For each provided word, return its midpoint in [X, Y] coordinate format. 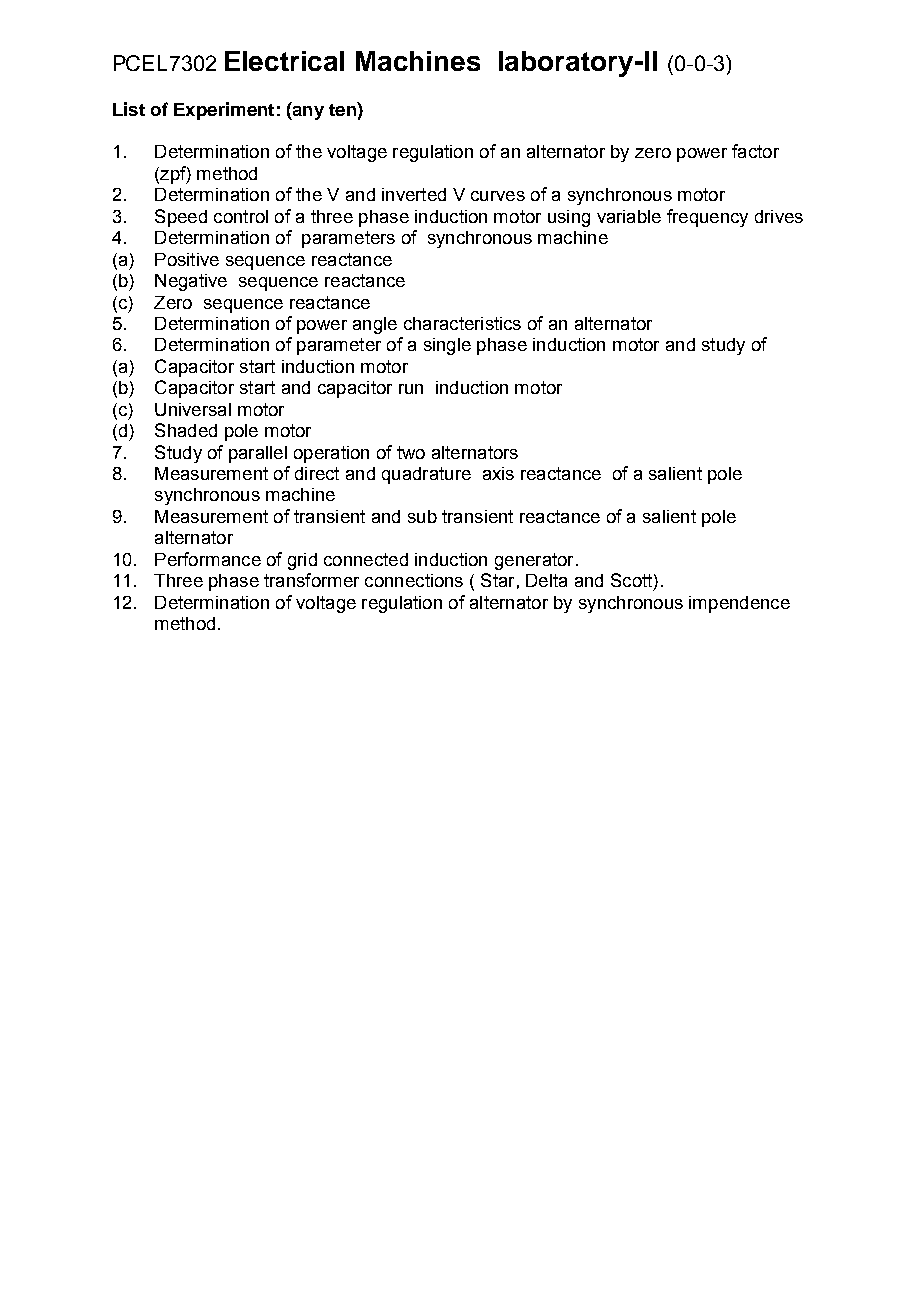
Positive [187, 259]
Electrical [284, 61]
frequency [707, 218]
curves [498, 196]
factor [755, 151]
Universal [193, 409]
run [411, 389]
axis [498, 473]
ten [343, 109]
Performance [208, 559]
